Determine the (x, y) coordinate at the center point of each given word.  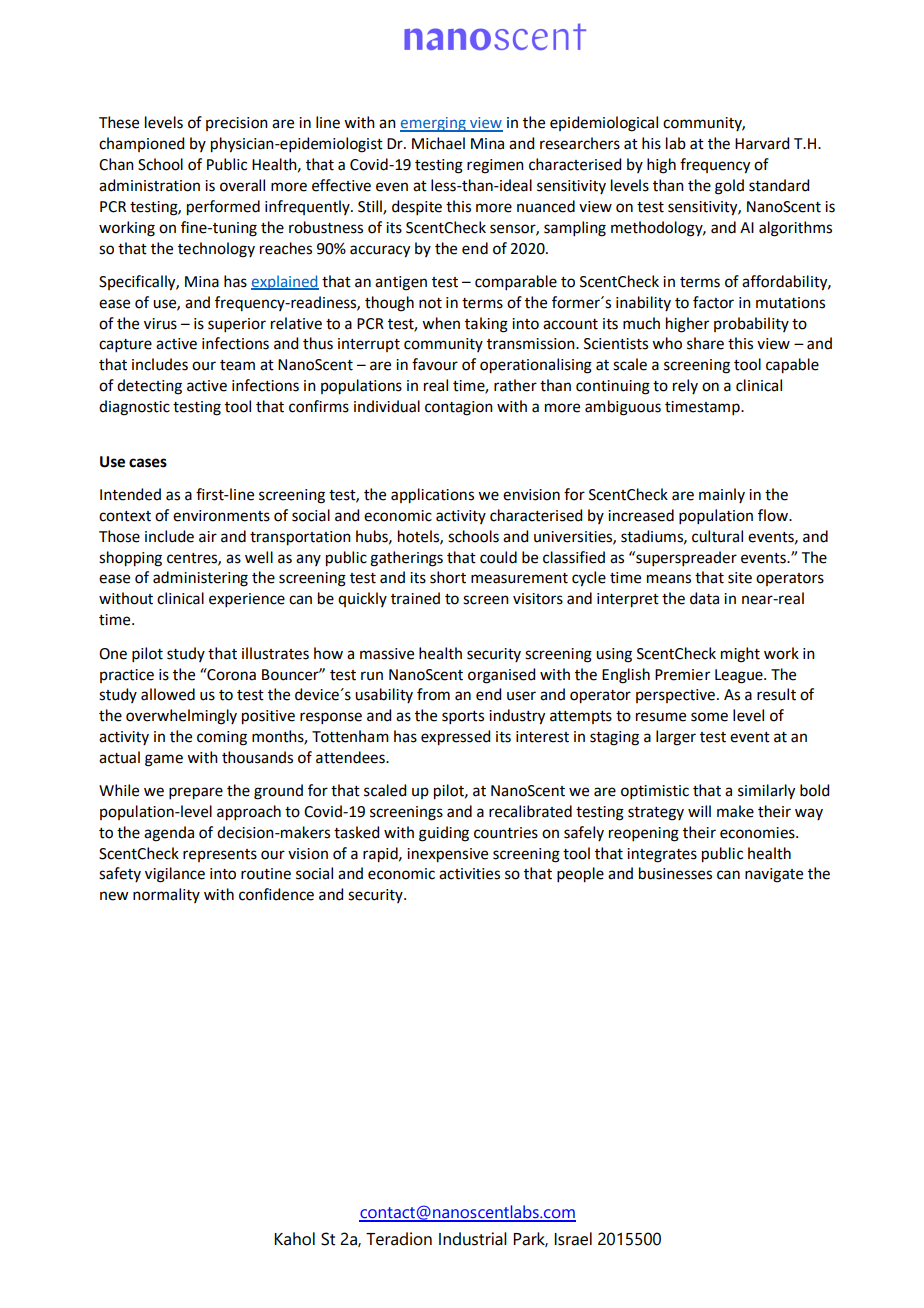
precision (237, 124)
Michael (438, 143)
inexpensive (447, 855)
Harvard (762, 143)
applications (432, 496)
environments (221, 516)
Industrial (473, 1239)
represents (220, 855)
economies (758, 833)
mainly (722, 495)
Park (530, 1239)
